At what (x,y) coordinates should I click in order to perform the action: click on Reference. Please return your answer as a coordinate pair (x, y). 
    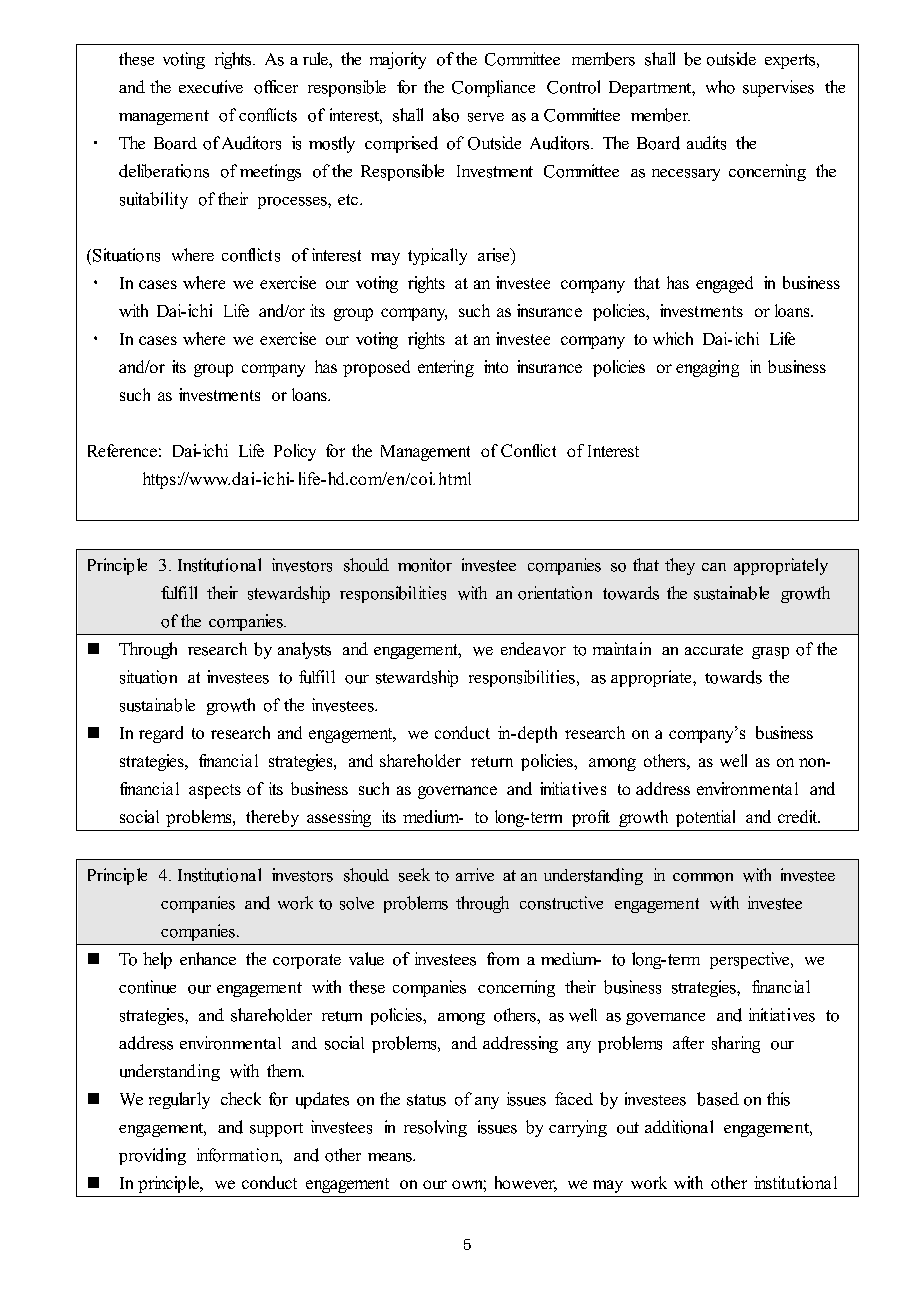
    Looking at the image, I should click on (122, 450).
